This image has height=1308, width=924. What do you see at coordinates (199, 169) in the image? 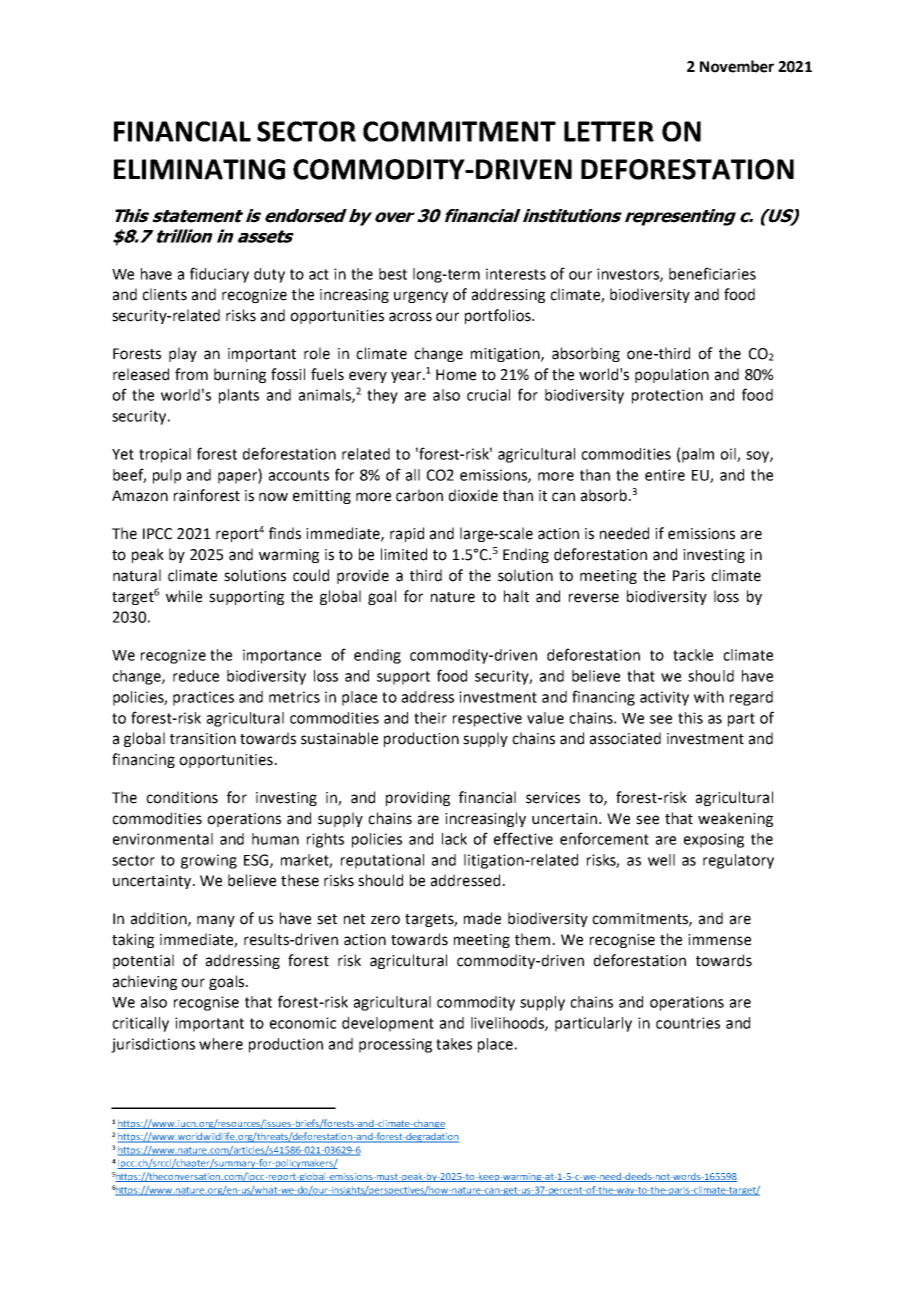
I see `ELIMINATING` at bounding box center [199, 169].
